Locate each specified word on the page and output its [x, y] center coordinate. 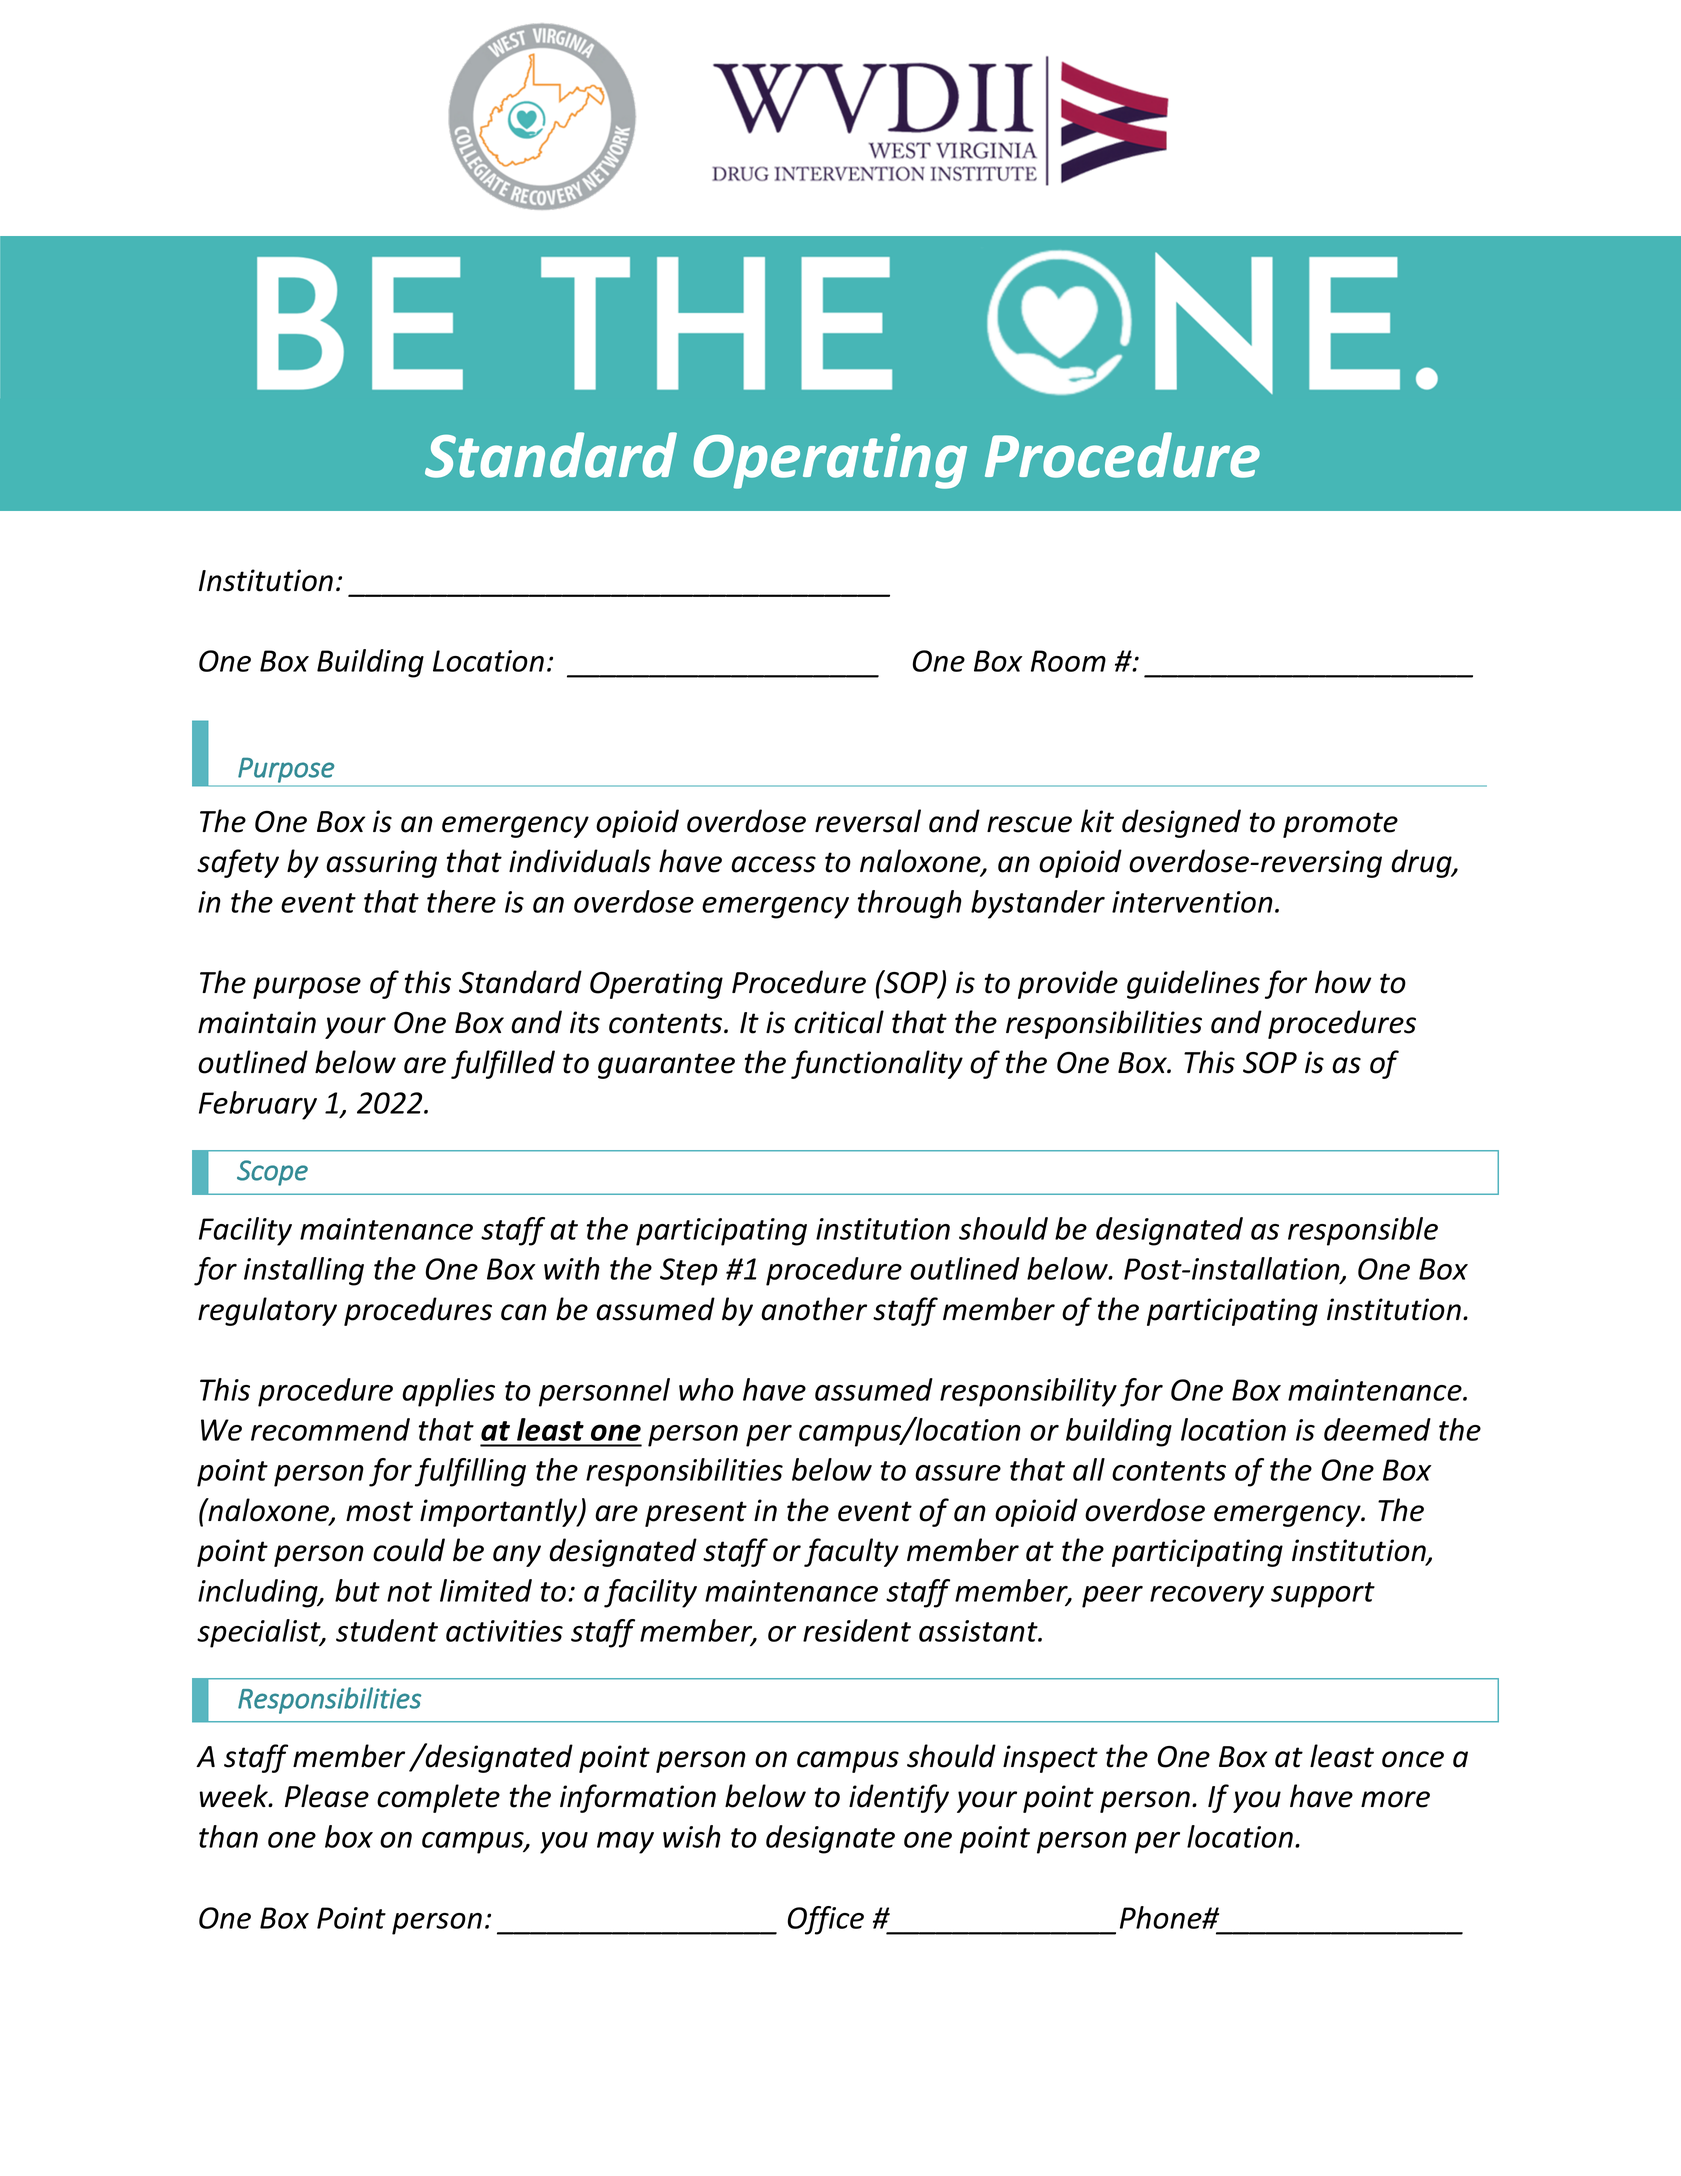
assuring [381, 864]
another [814, 1309]
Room [1068, 661]
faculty [851, 1552]
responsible [1363, 1231]
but [357, 1590]
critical [839, 1022]
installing [304, 1271]
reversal [868, 821]
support [1323, 1595]
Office [826, 1920]
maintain [257, 1022]
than [228, 1836]
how [1343, 982]
